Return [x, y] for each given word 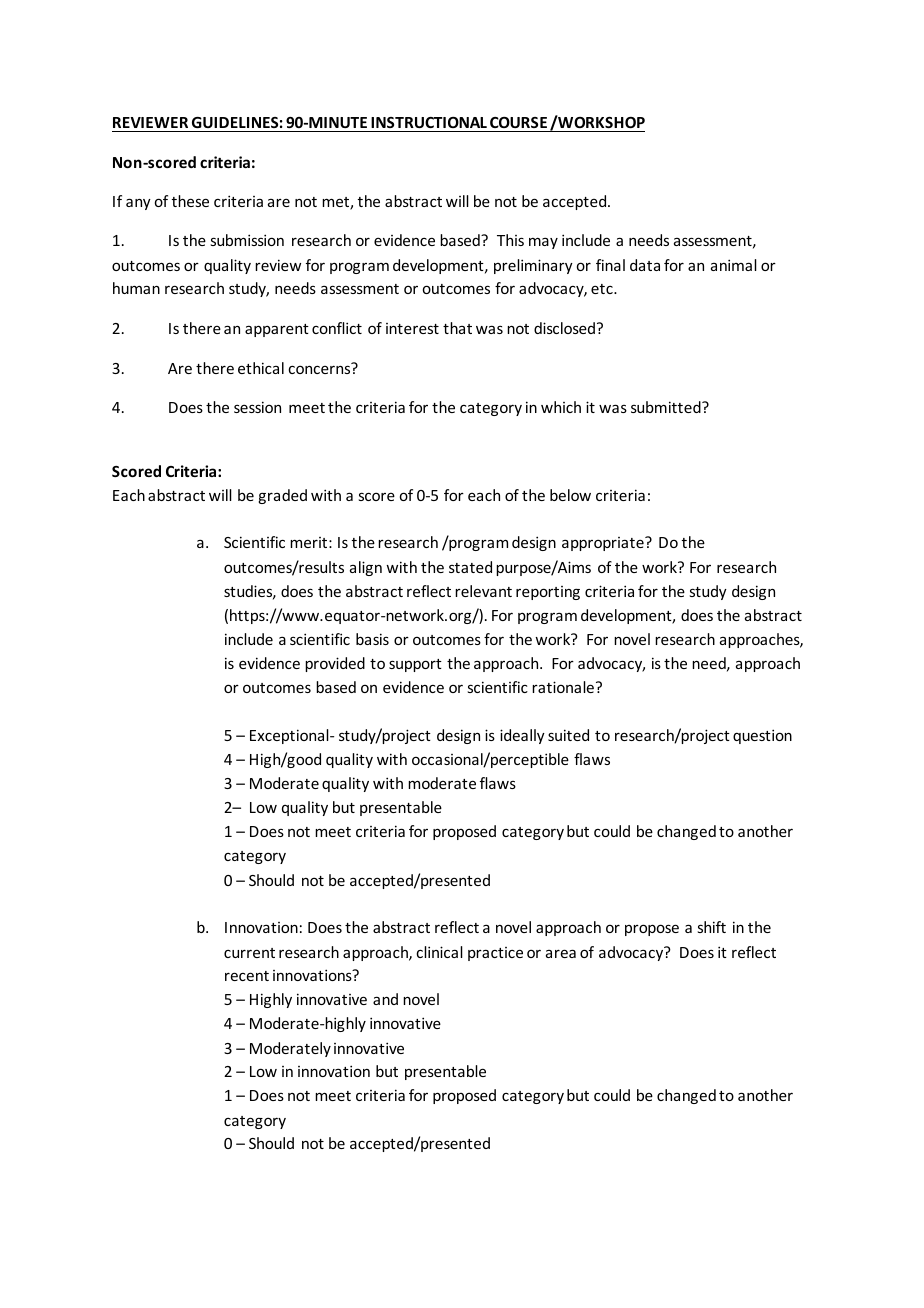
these [190, 201]
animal [734, 265]
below [570, 495]
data [645, 265]
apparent [277, 330]
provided [335, 664]
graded [282, 496]
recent [247, 976]
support [415, 665]
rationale [564, 687]
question [762, 736]
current [249, 953]
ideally [522, 736]
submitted [667, 407]
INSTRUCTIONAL [429, 122]
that [457, 328]
